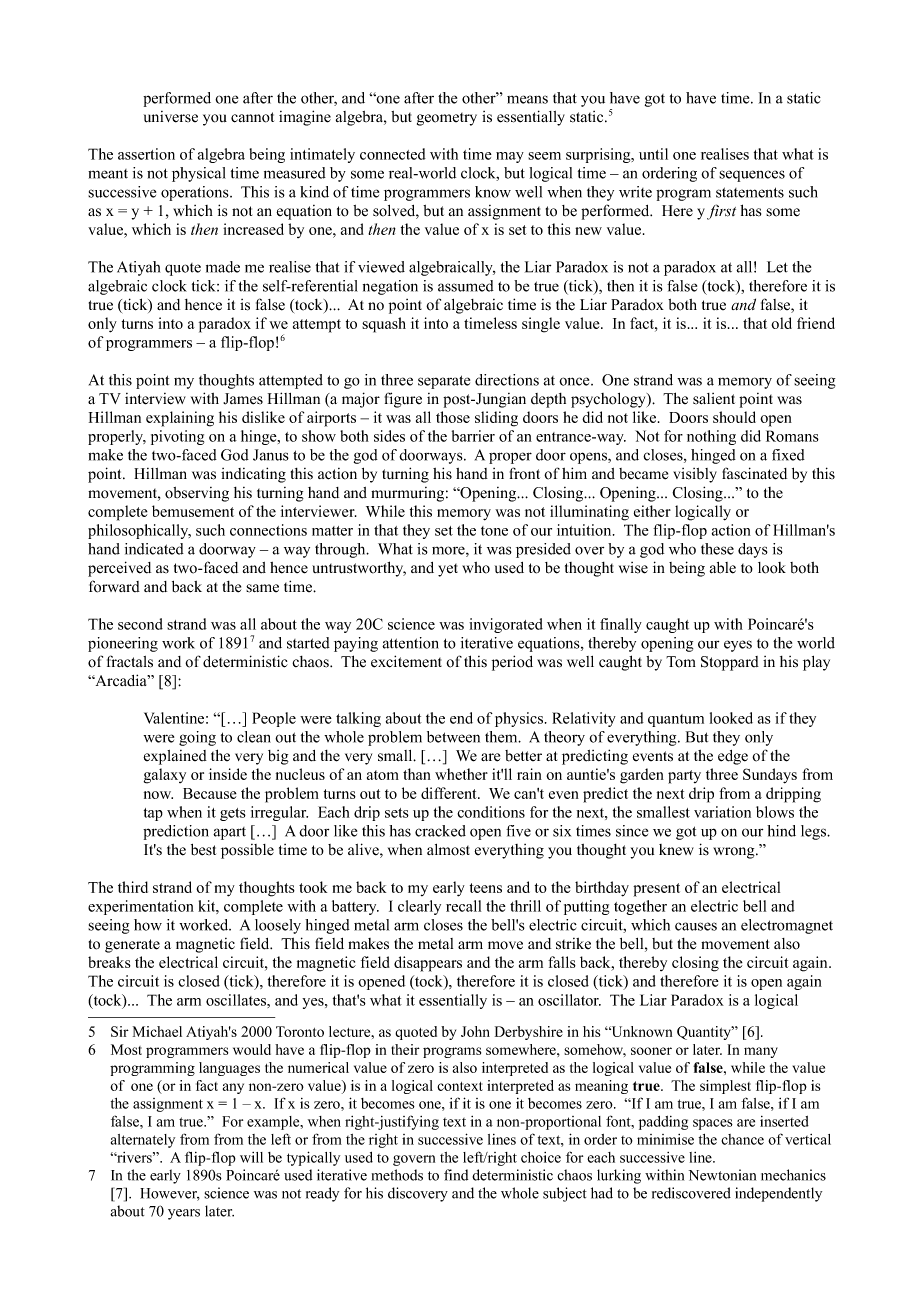 This document has width=924, height=1308. What do you see at coordinates (171, 117) in the document?
I see `universe` at bounding box center [171, 117].
